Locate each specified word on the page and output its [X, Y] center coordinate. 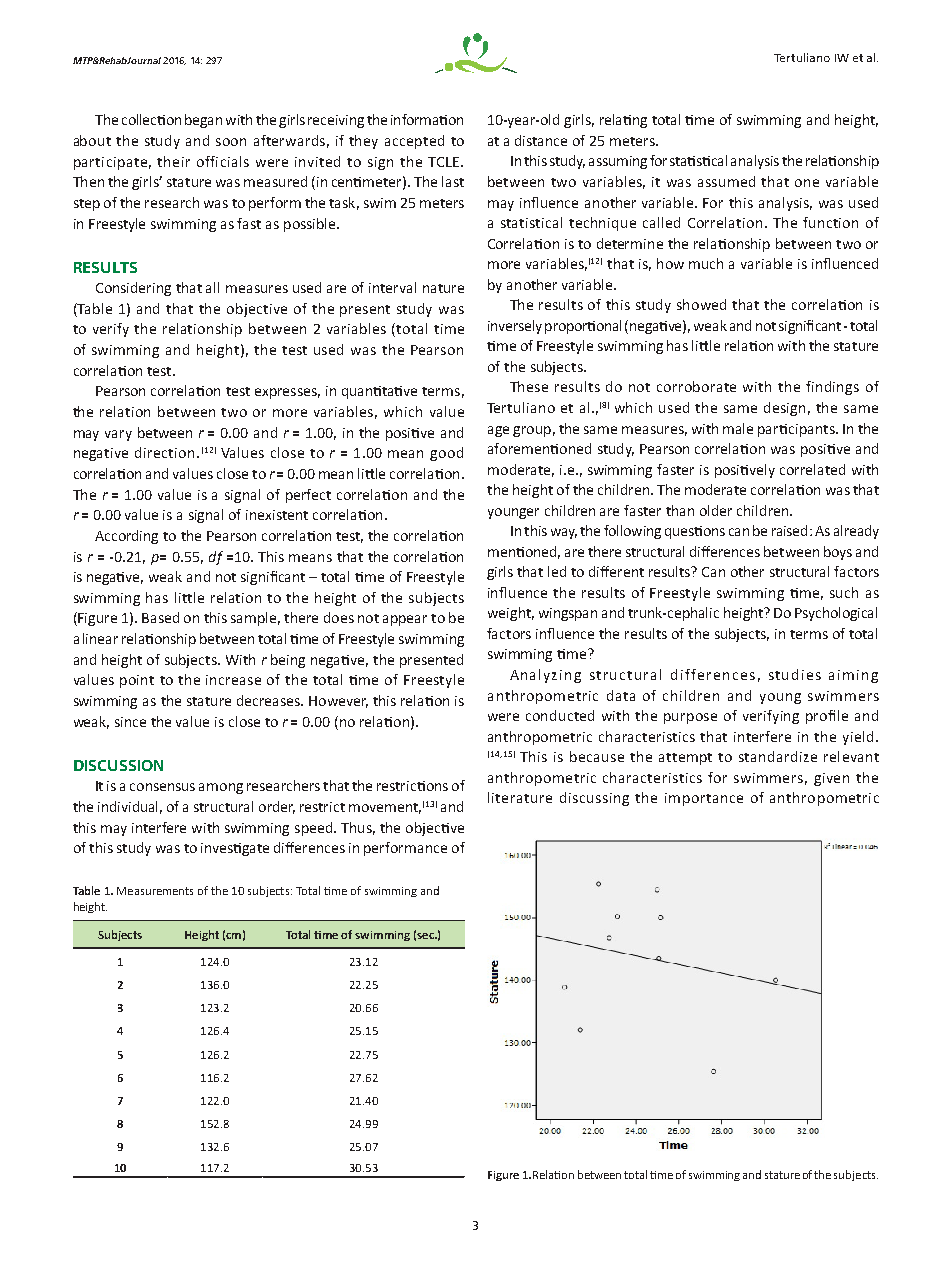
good [446, 454]
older [716, 510]
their [173, 161]
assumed [726, 181]
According [126, 537]
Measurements [155, 891]
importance [704, 799]
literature [520, 797]
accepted [414, 142]
